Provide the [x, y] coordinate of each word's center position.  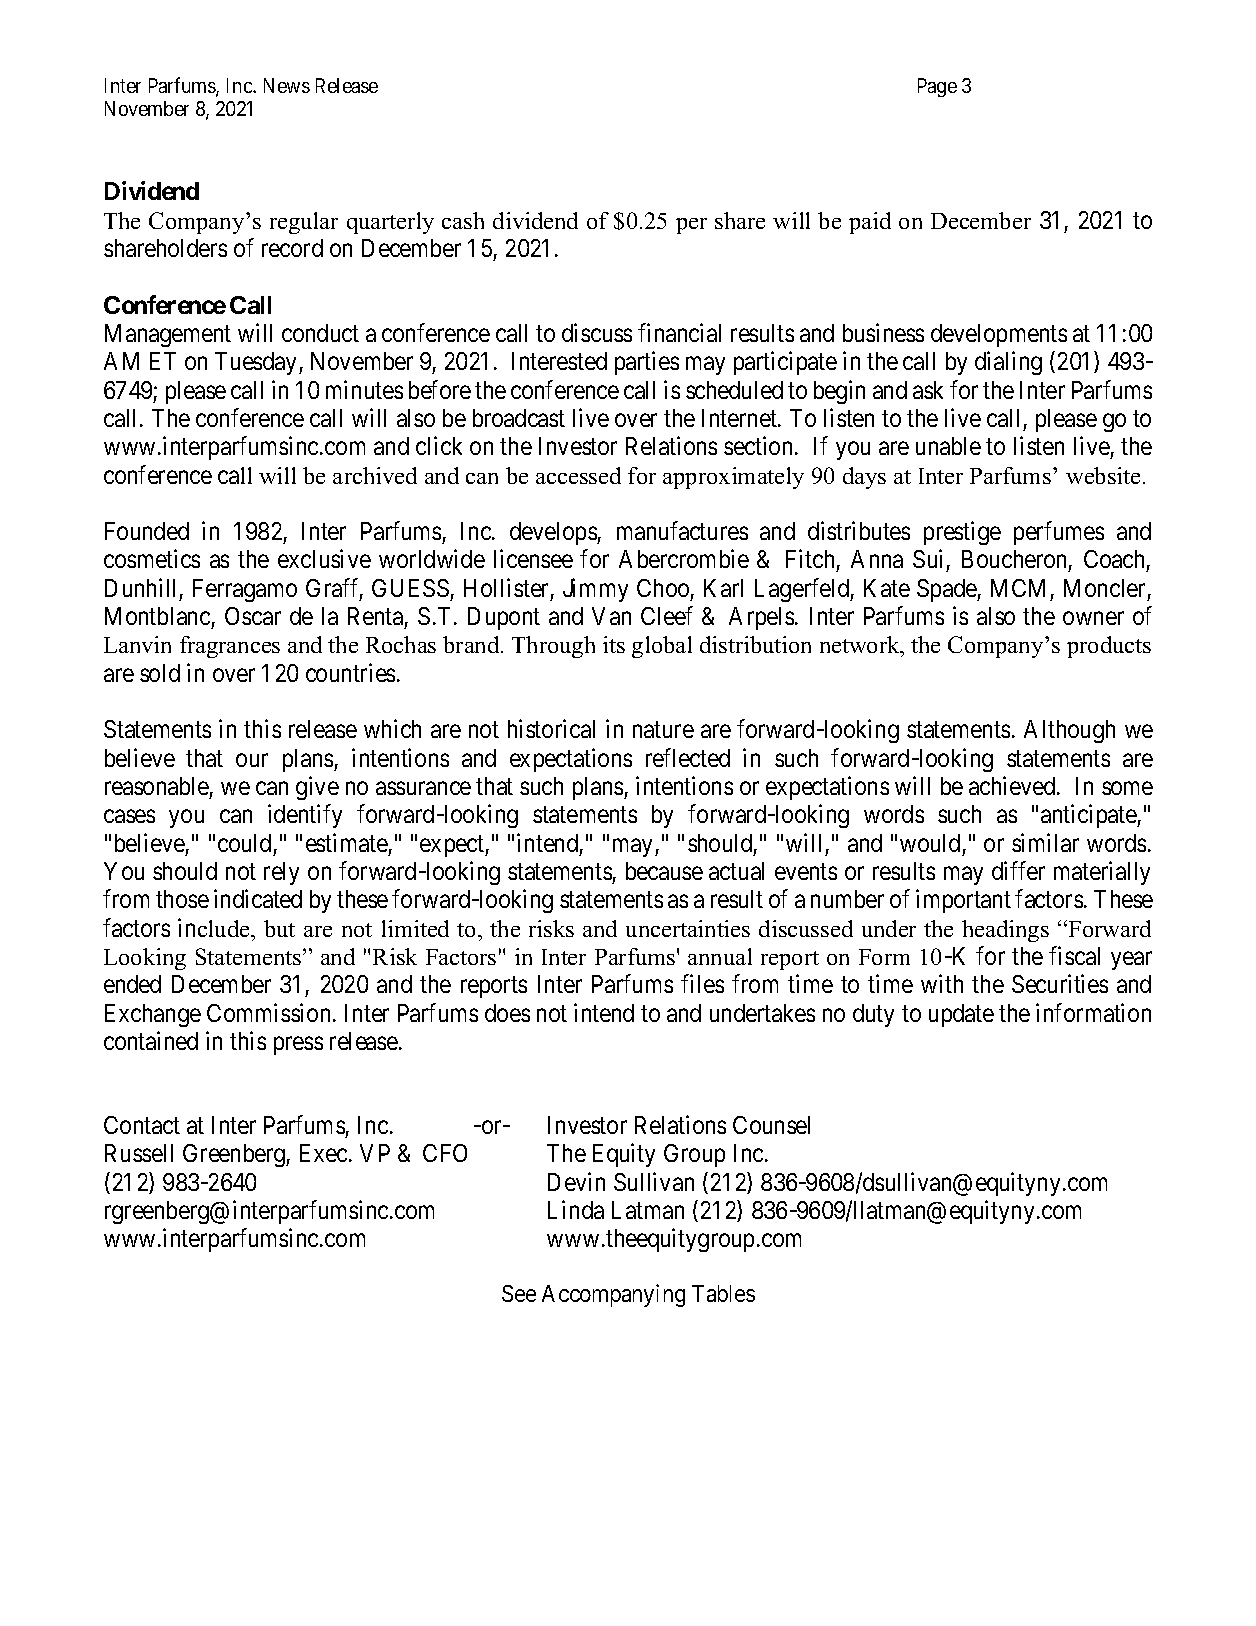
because [664, 871]
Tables [723, 1293]
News [287, 85]
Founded [147, 531]
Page [937, 87]
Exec [323, 1153]
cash [463, 220]
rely [281, 873]
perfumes [1059, 533]
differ [1018, 870]
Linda [576, 1209]
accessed [578, 475]
